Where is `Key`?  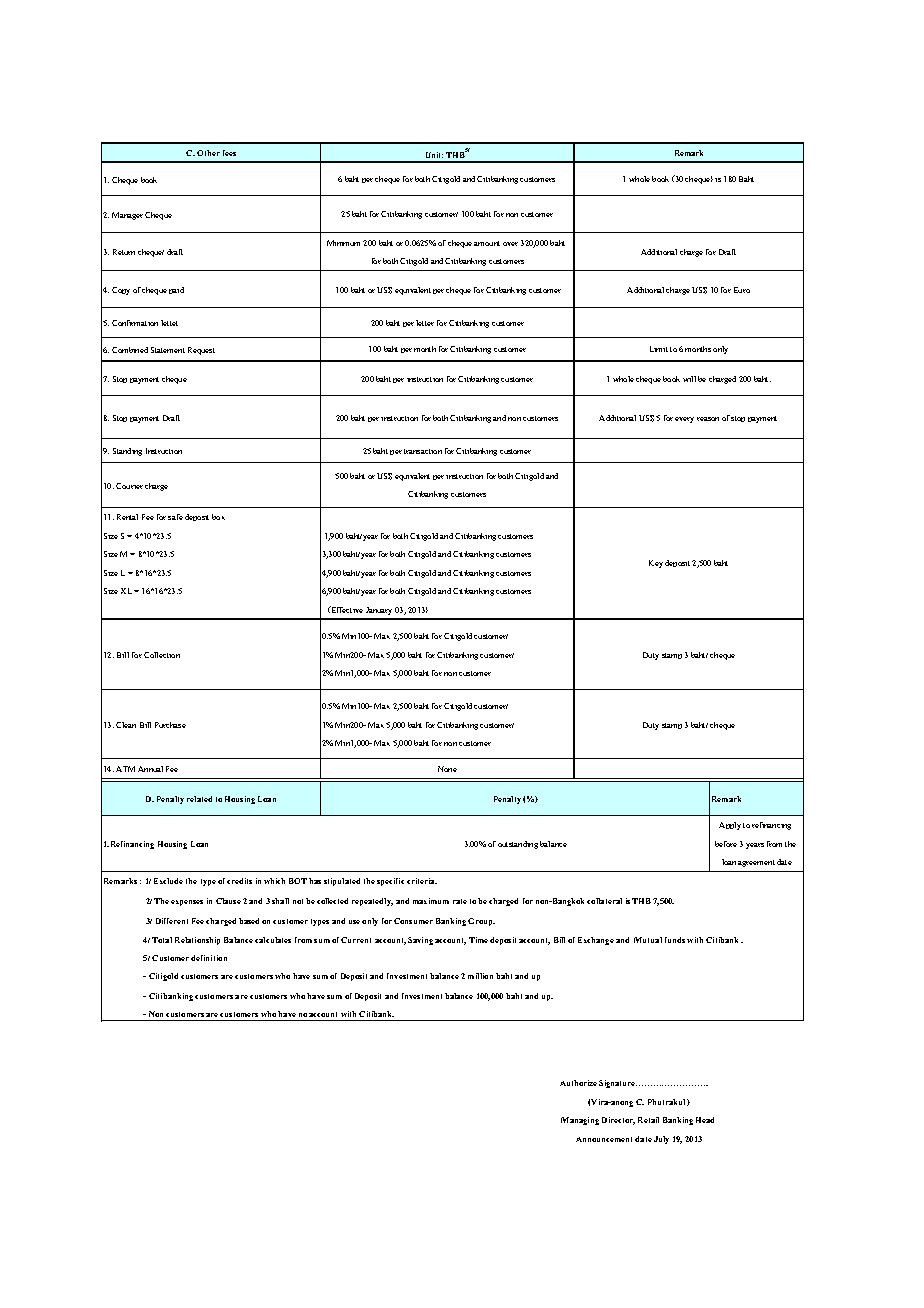 Key is located at coordinates (656, 564).
